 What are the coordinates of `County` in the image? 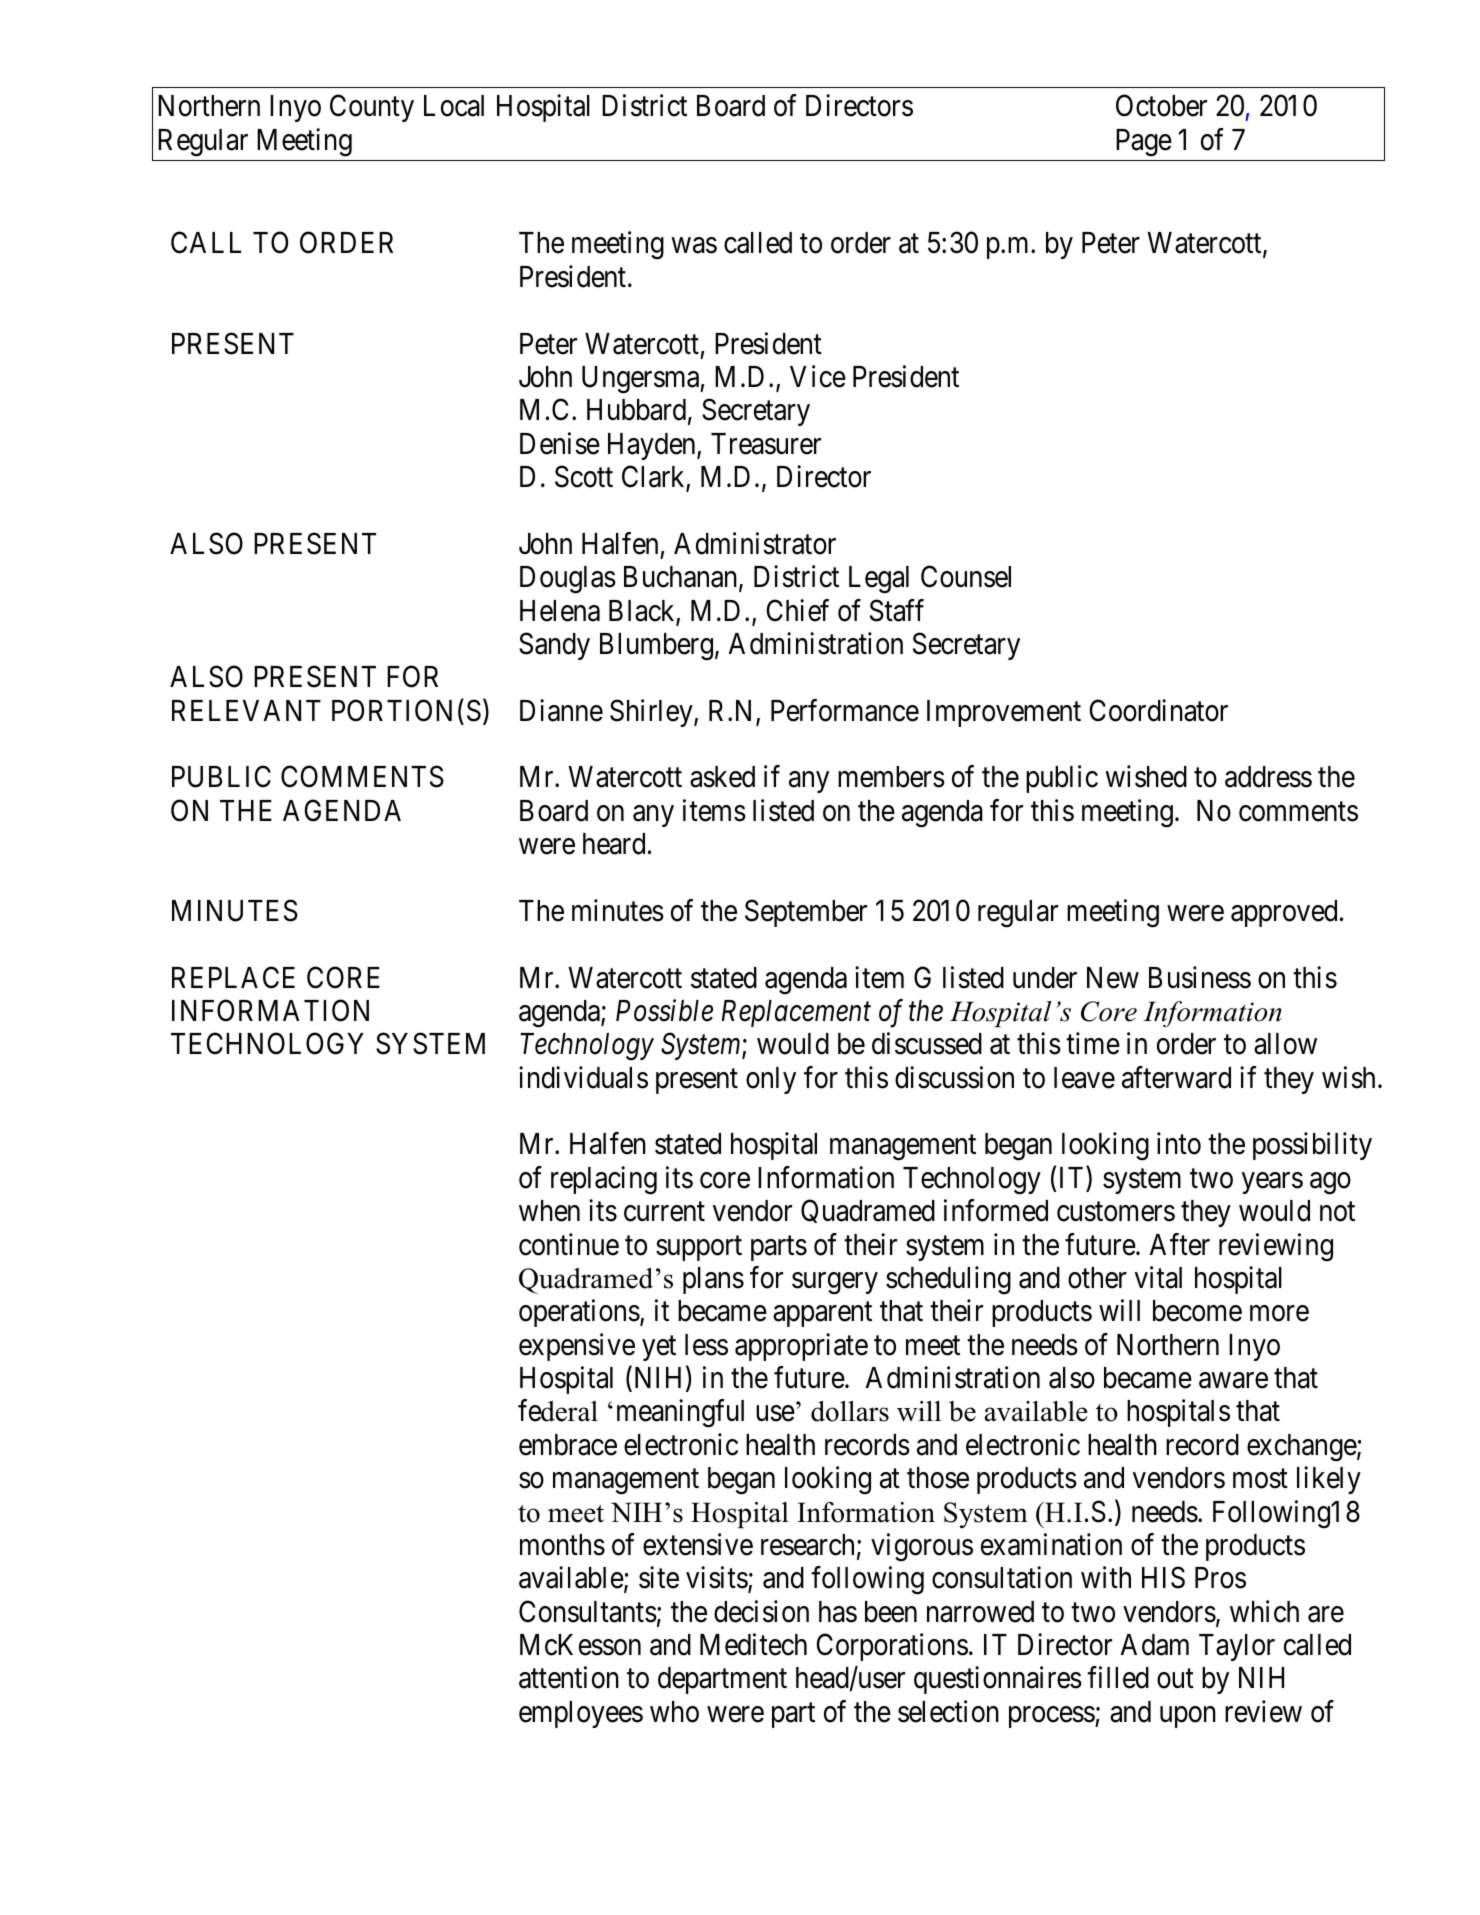 It's located at (372, 108).
